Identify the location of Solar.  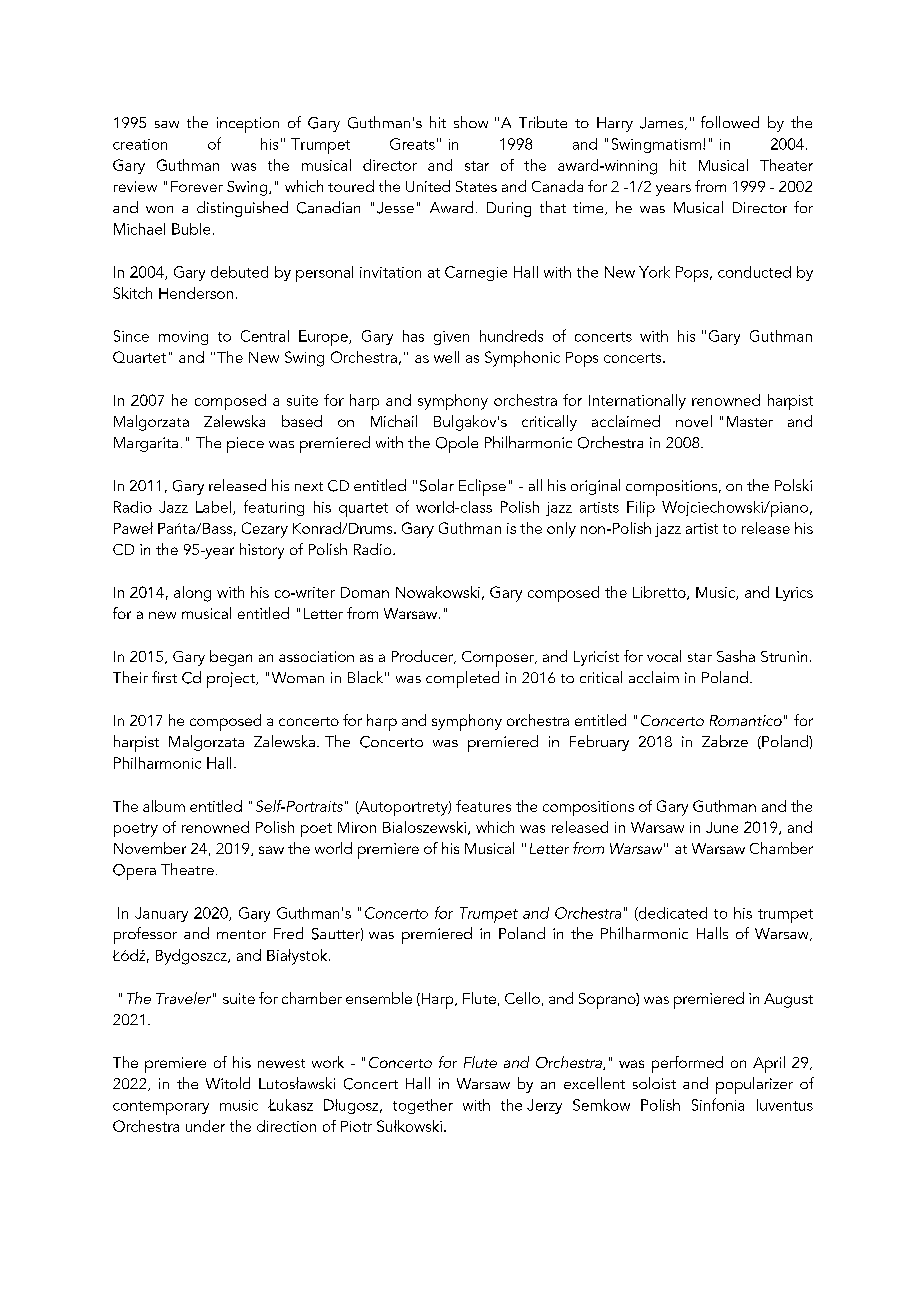
(437, 485).
